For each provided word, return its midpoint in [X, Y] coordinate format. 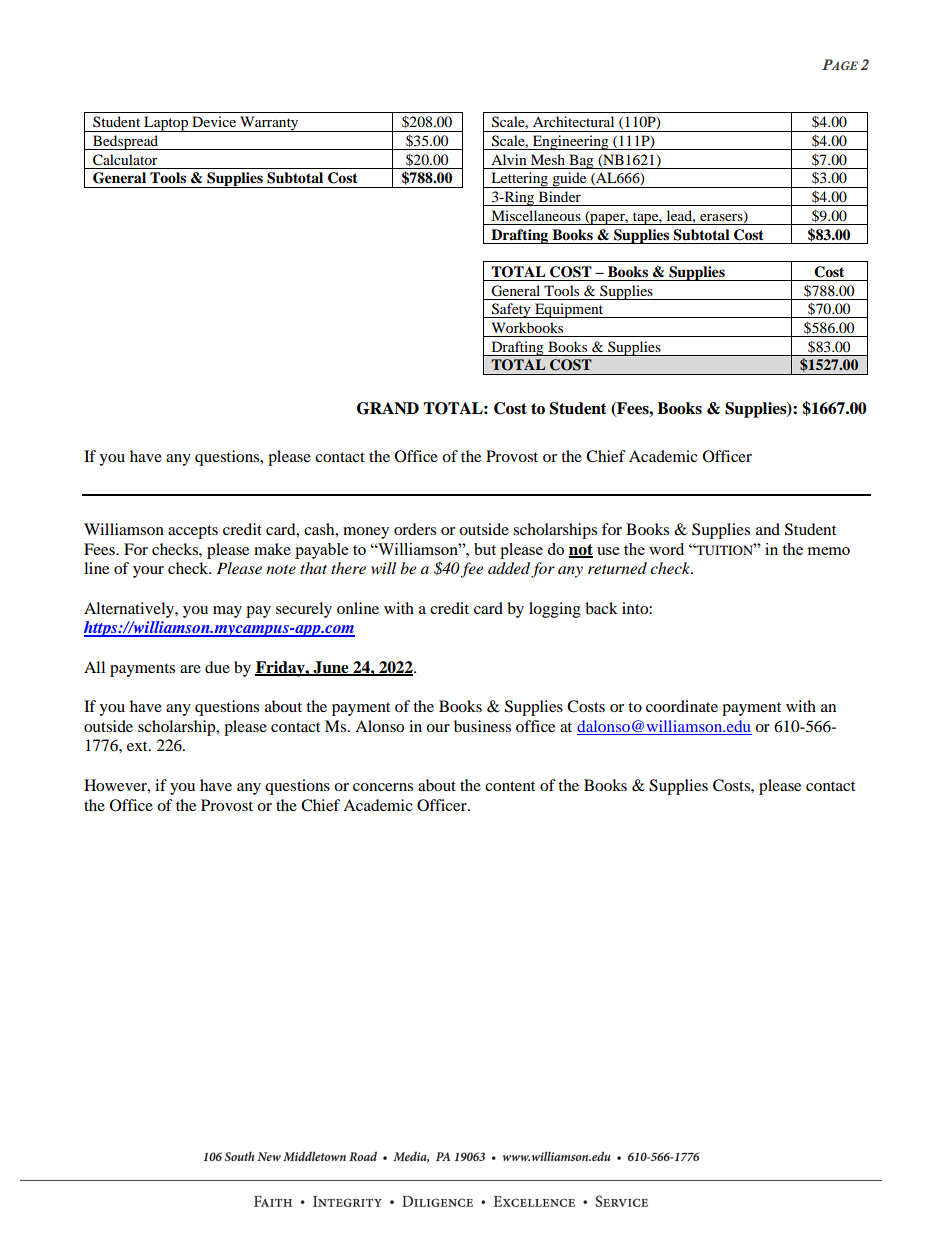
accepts [193, 532]
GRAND [388, 408]
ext [138, 746]
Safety [511, 310]
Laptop [166, 124]
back [601, 608]
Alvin [509, 159]
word [666, 549]
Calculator [125, 160]
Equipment [569, 310]
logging [555, 610]
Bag [581, 161]
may [227, 612]
